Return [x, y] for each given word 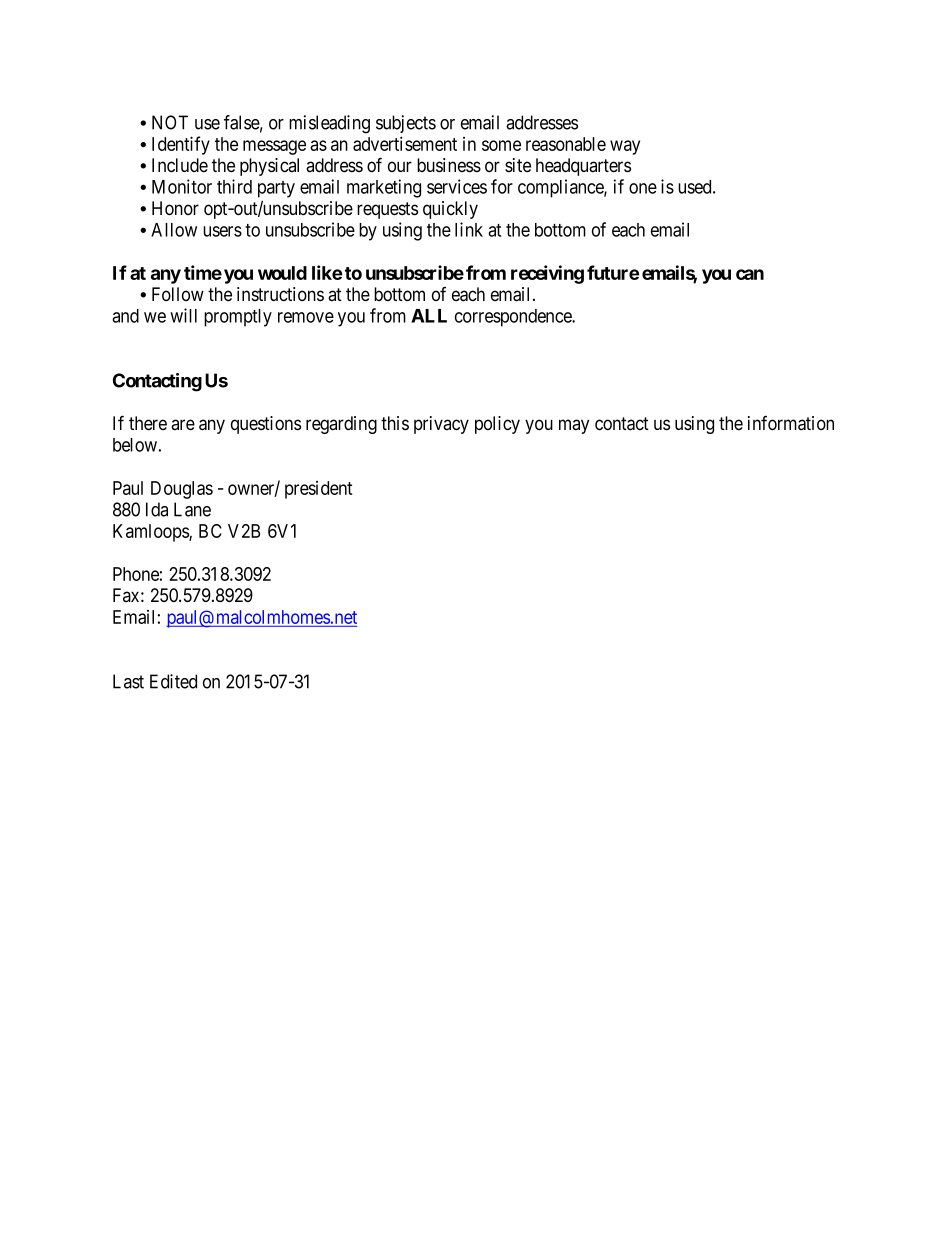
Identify [181, 145]
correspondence [514, 318]
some [501, 145]
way [625, 147]
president [319, 490]
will [183, 315]
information [791, 423]
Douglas [182, 490]
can [750, 274]
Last [128, 681]
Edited [173, 681]
